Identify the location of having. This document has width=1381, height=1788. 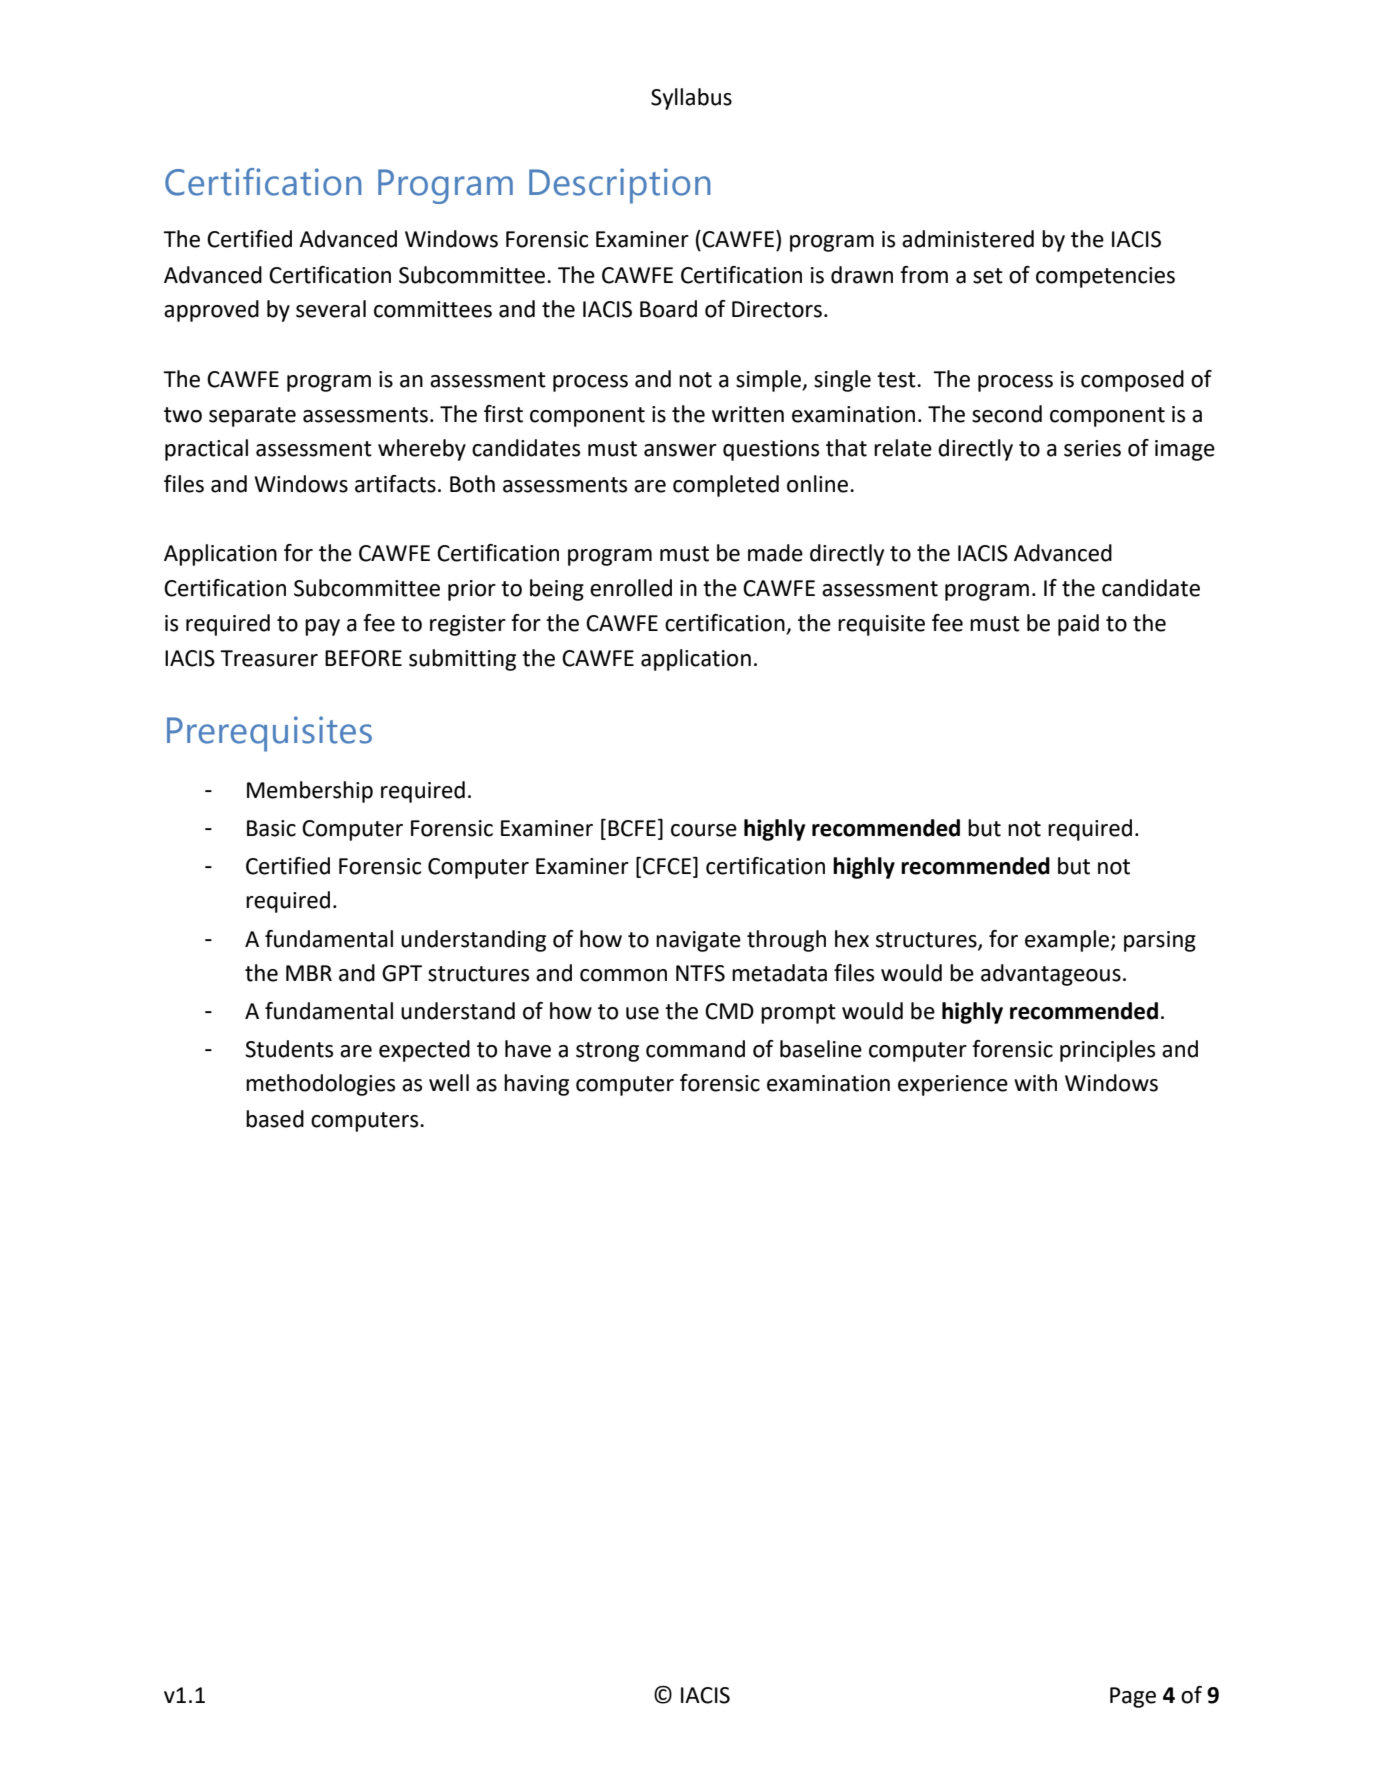
(536, 1085).
